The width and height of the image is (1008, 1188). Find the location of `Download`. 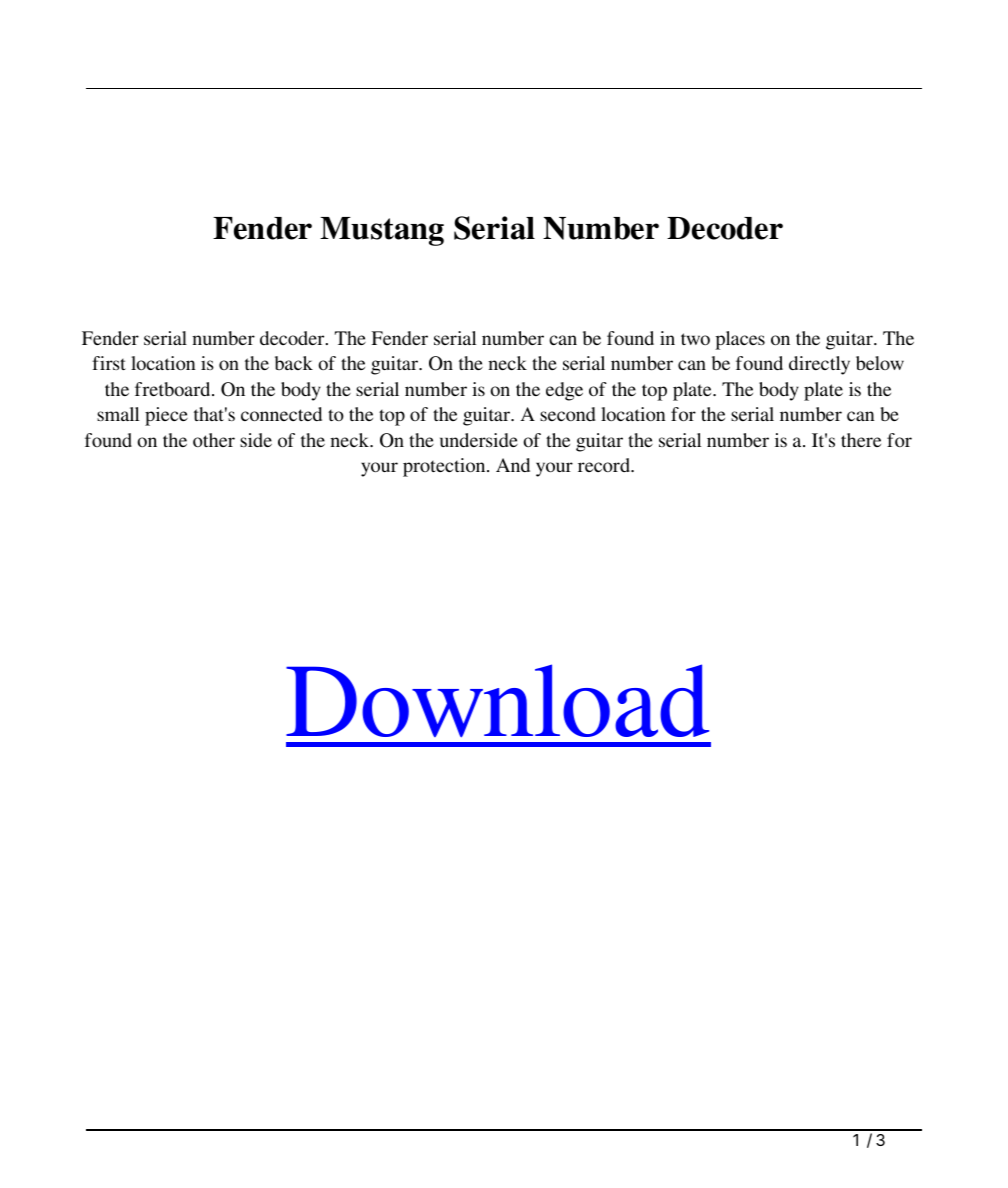

Download is located at coordinates (497, 701).
